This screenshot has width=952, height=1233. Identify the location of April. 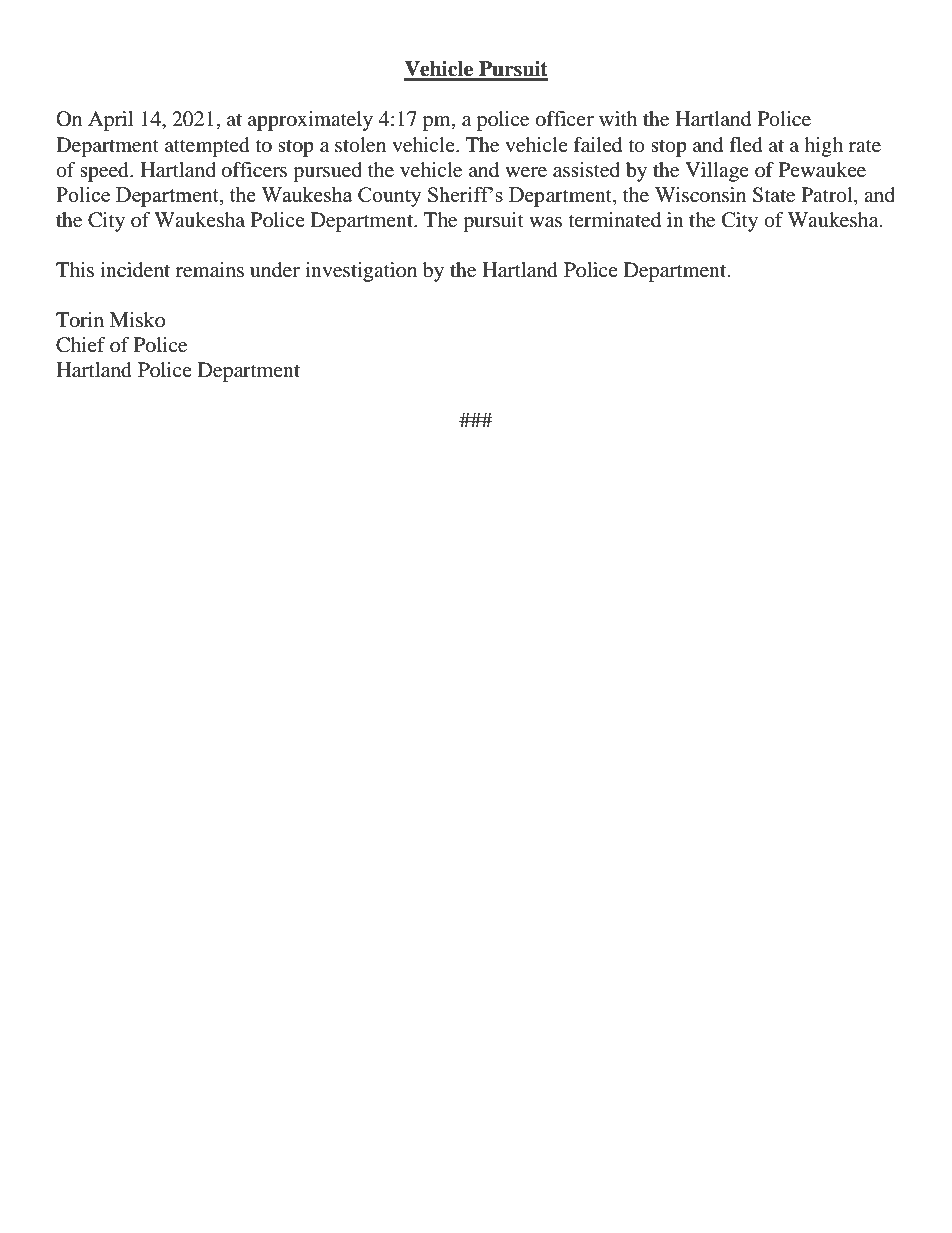
(110, 121).
